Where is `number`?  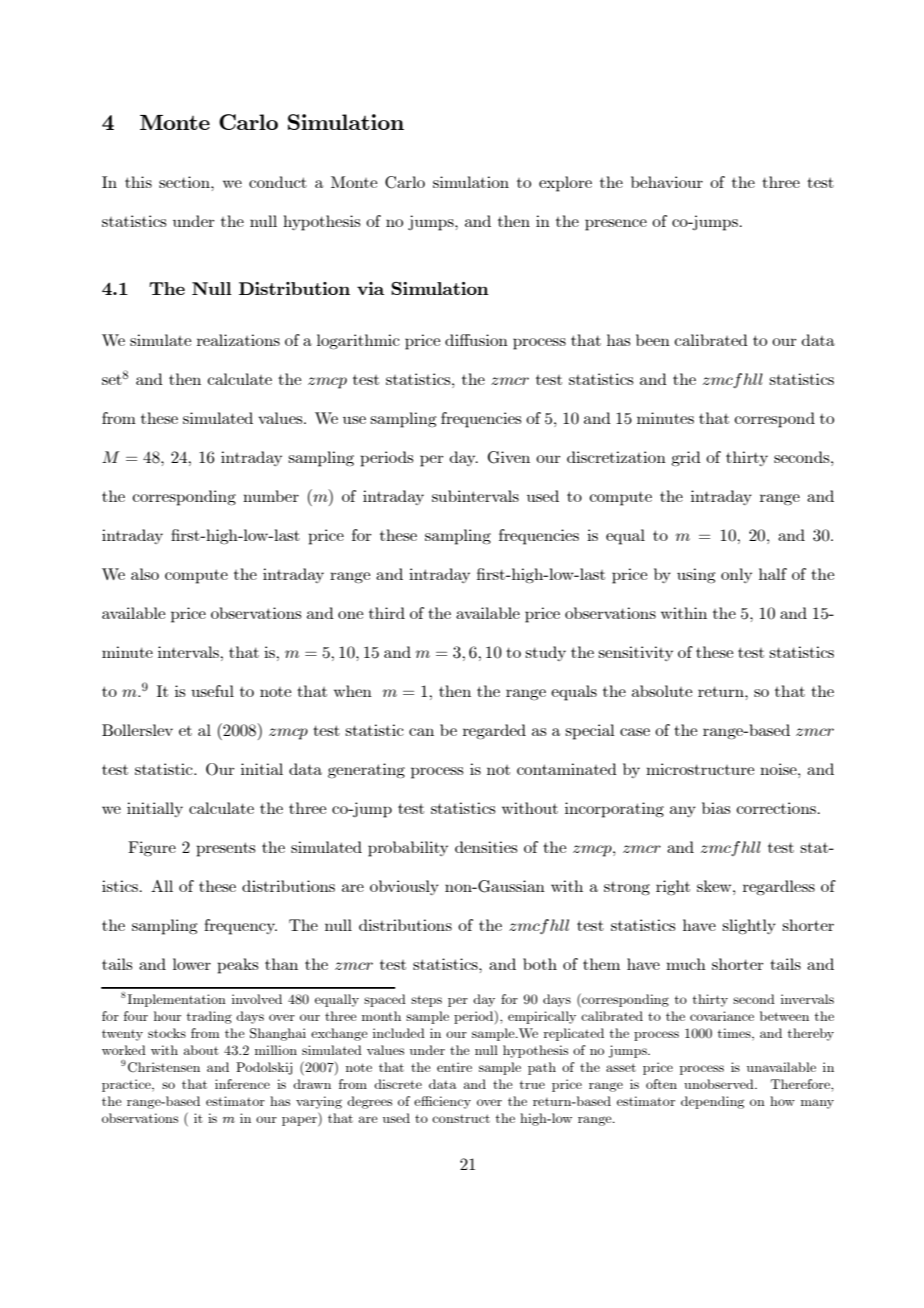 number is located at coordinates (271, 496).
